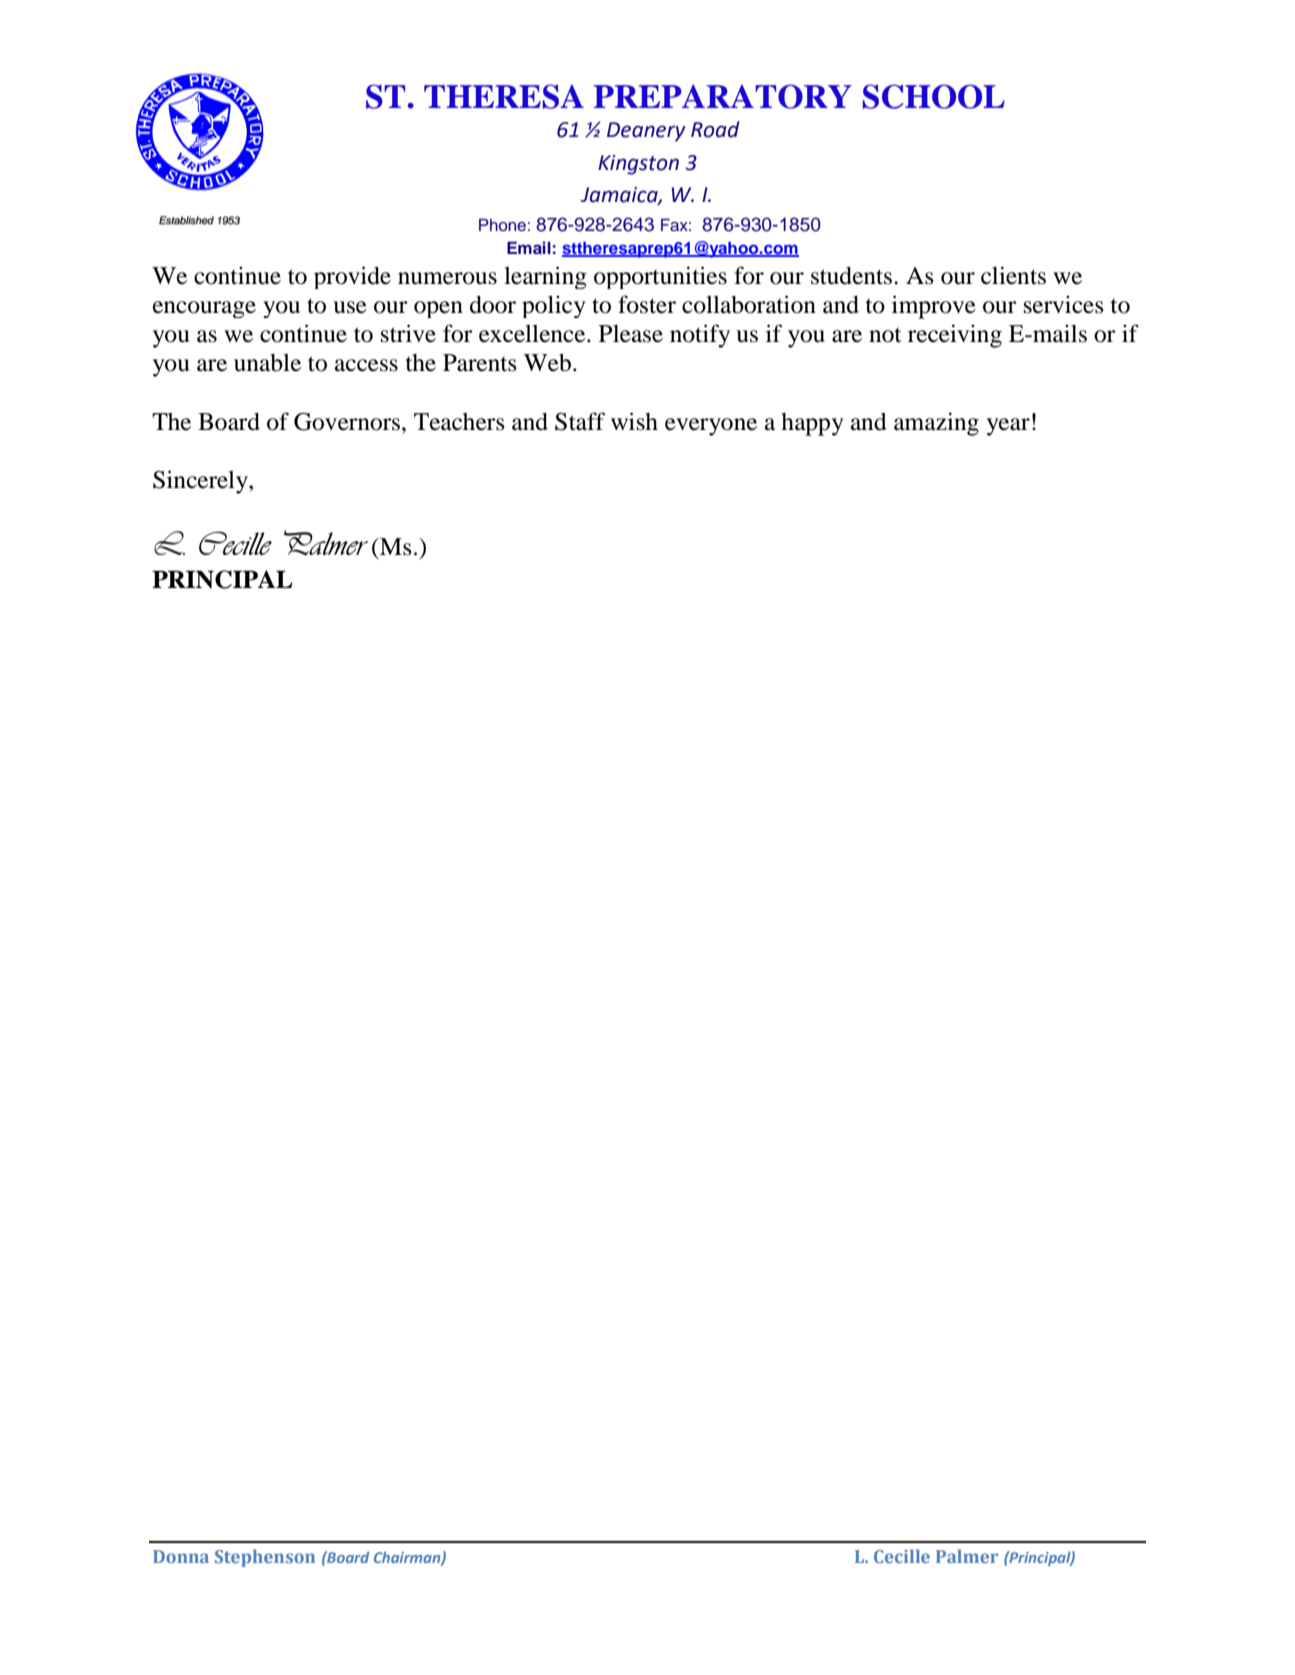 The height and width of the image is (1675, 1295). Describe the element at coordinates (934, 96) in the image. I see `SCHOOL` at that location.
